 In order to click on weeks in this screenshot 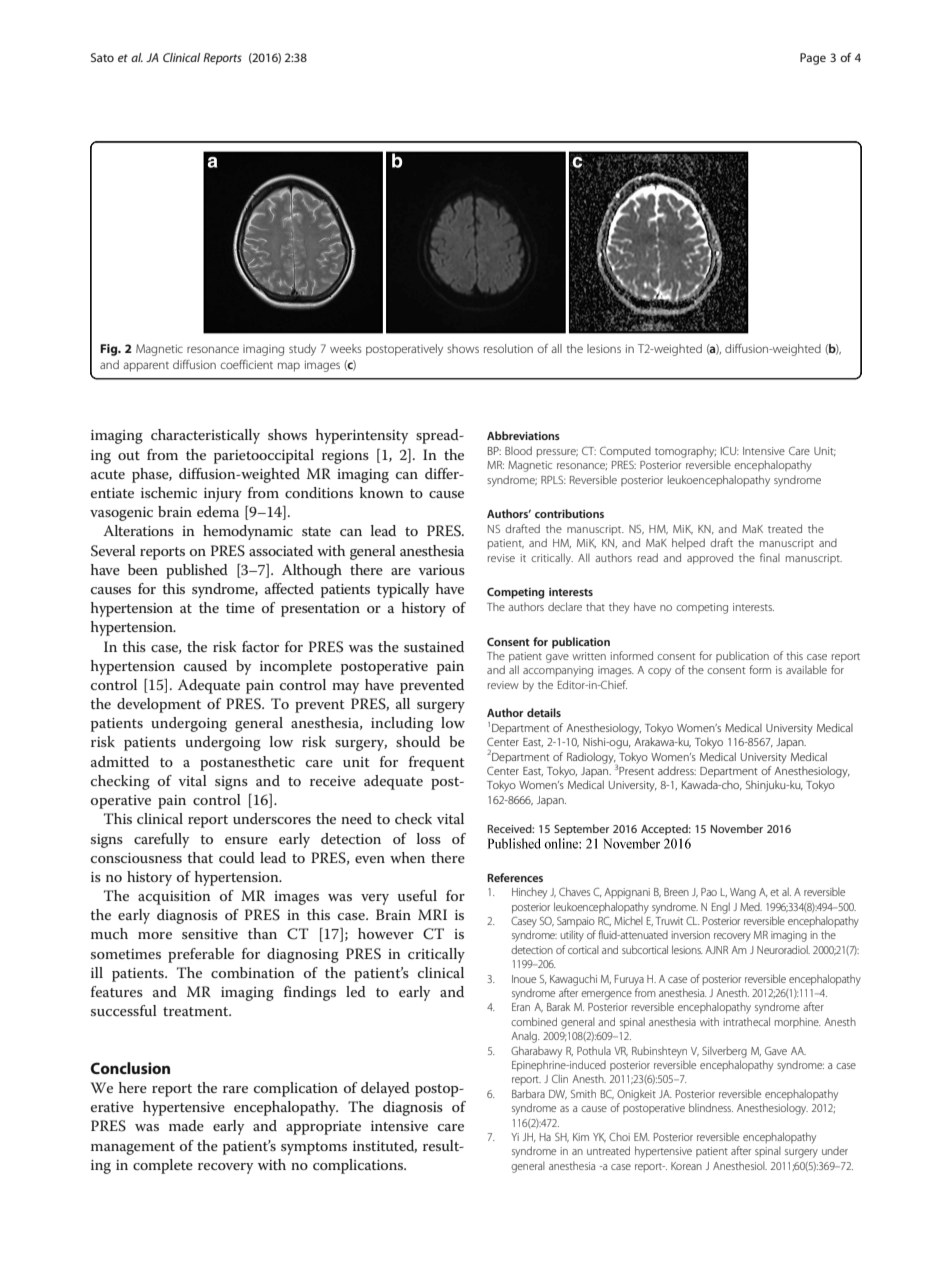, I will do `click(346, 348)`.
